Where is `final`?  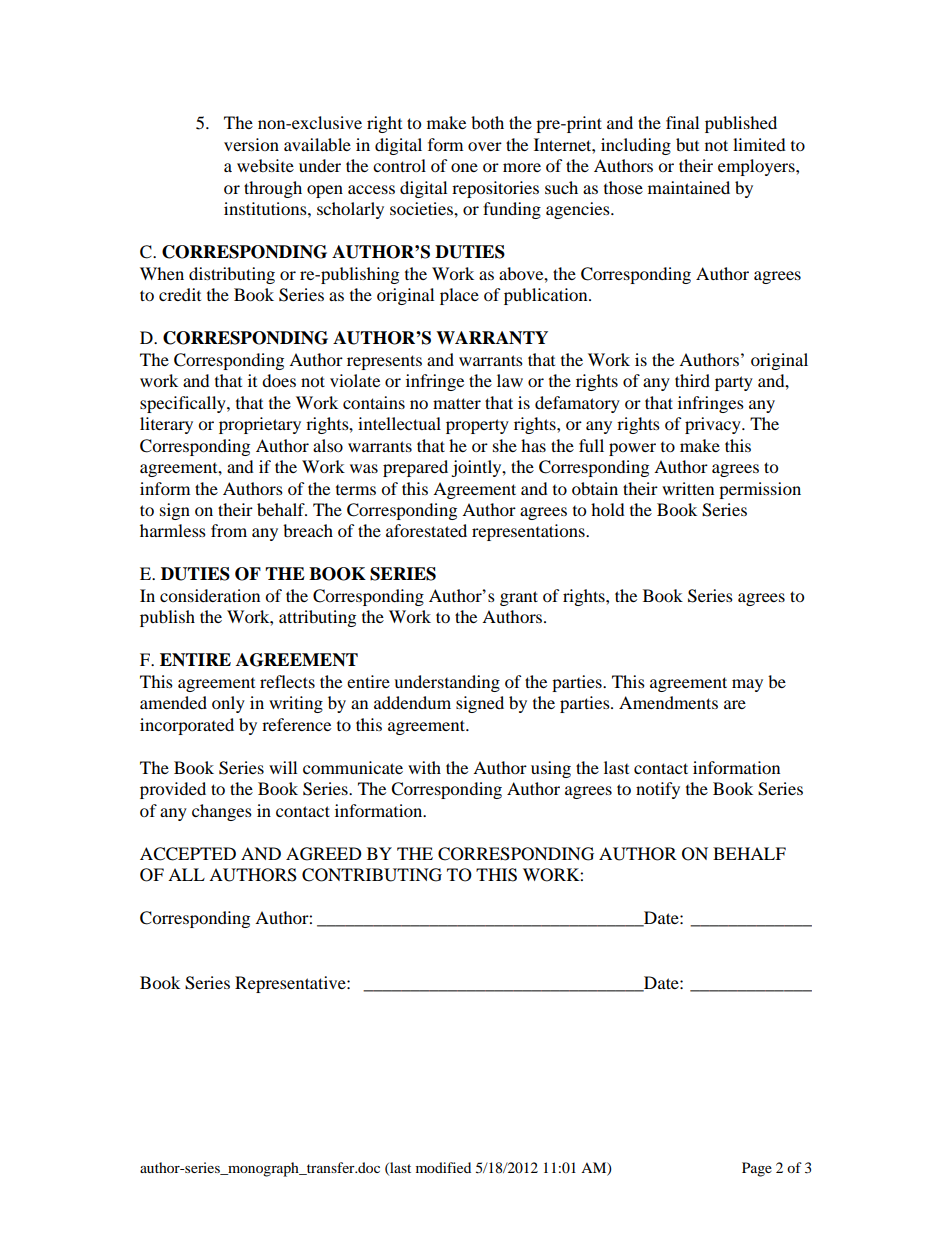 final is located at coordinates (682, 122).
